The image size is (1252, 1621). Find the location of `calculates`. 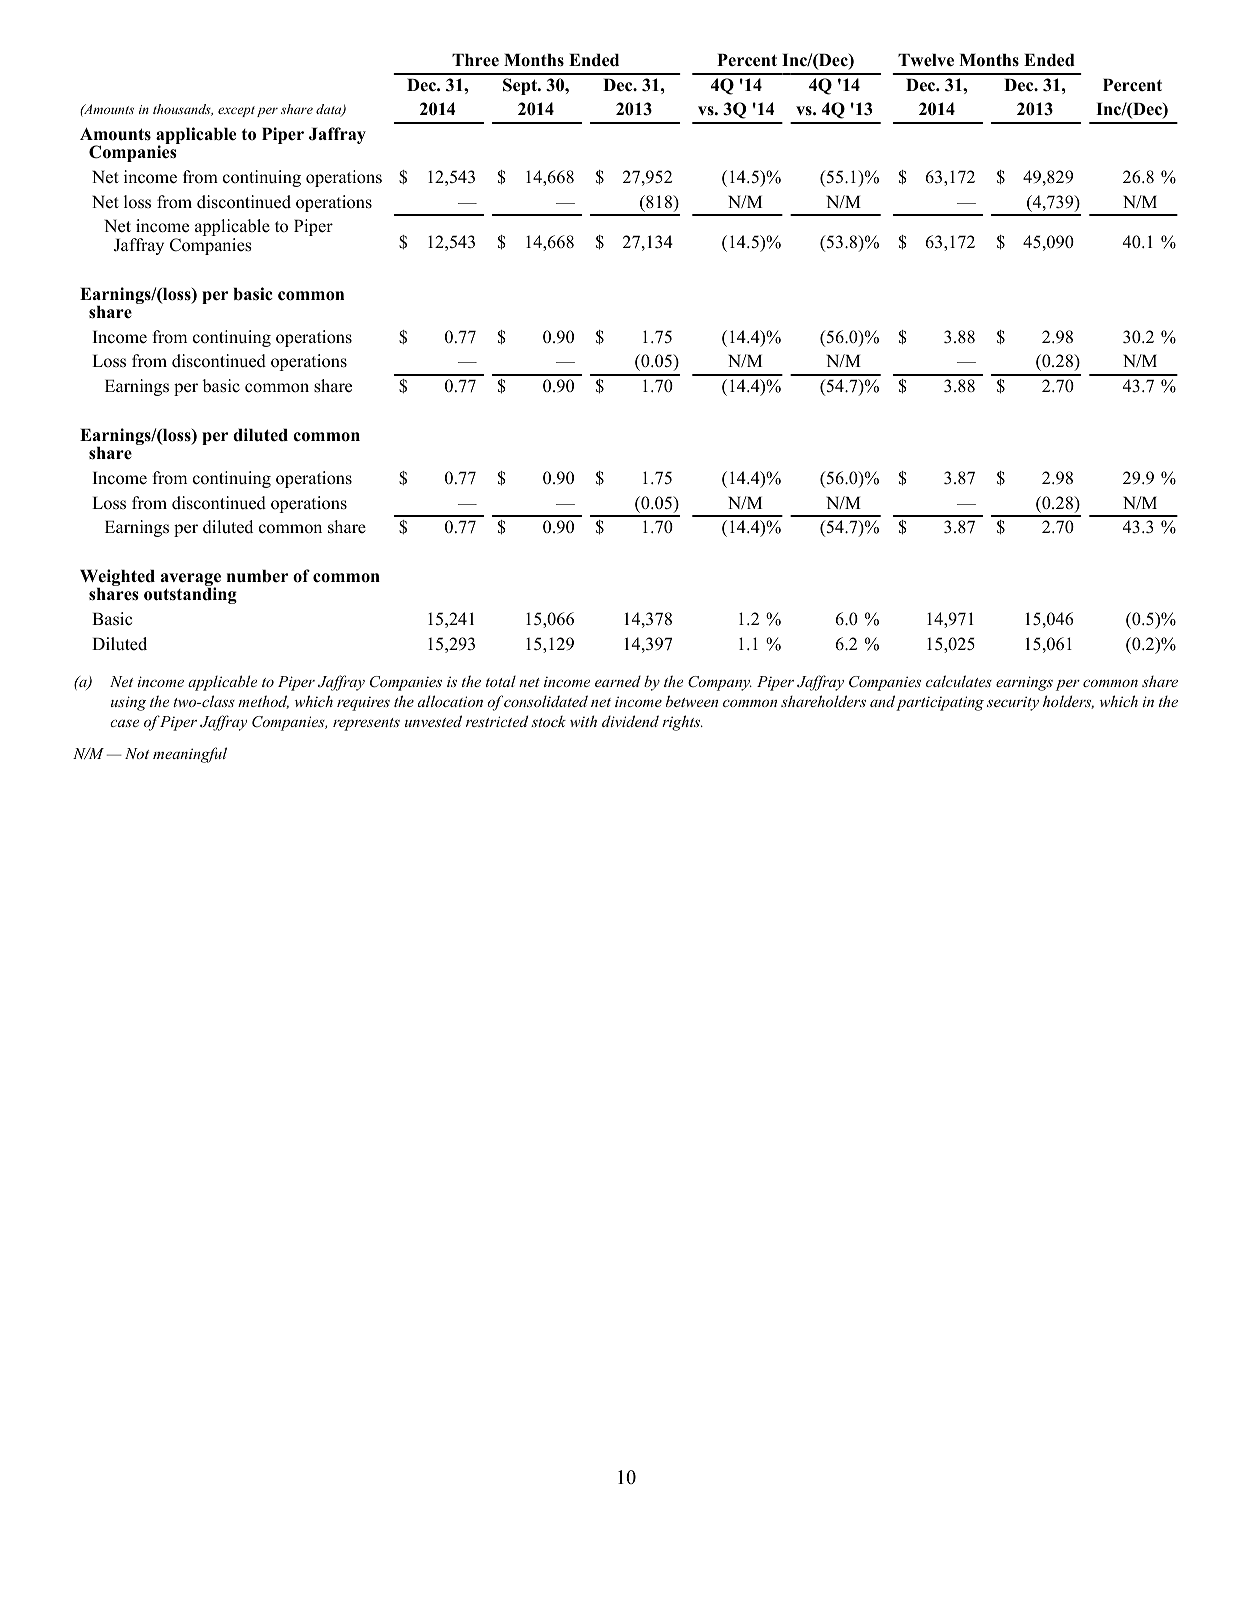

calculates is located at coordinates (959, 681).
